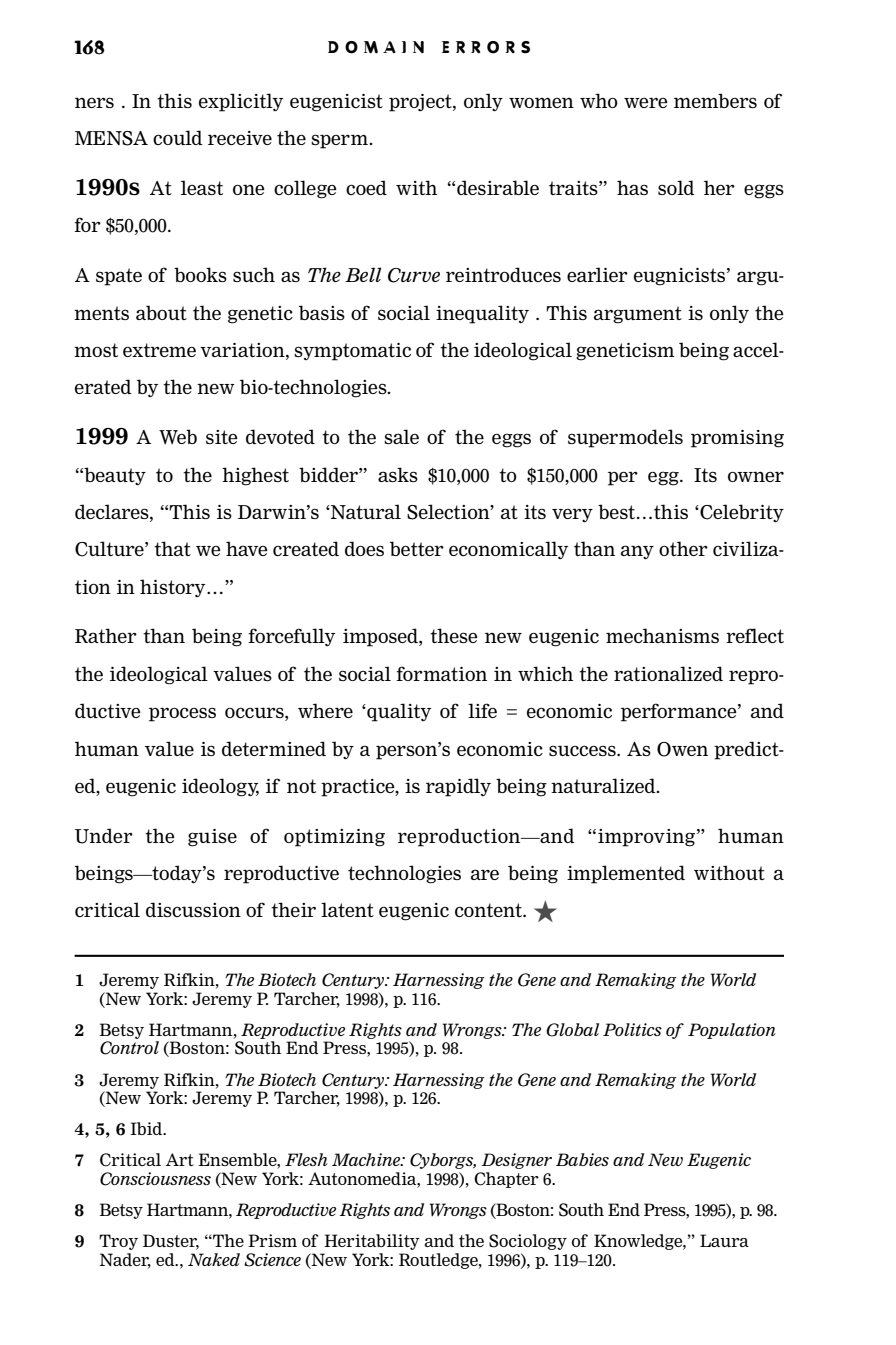 This screenshot has height=1345, width=896. Describe the element at coordinates (414, 275) in the screenshot. I see `Curve` at that location.
